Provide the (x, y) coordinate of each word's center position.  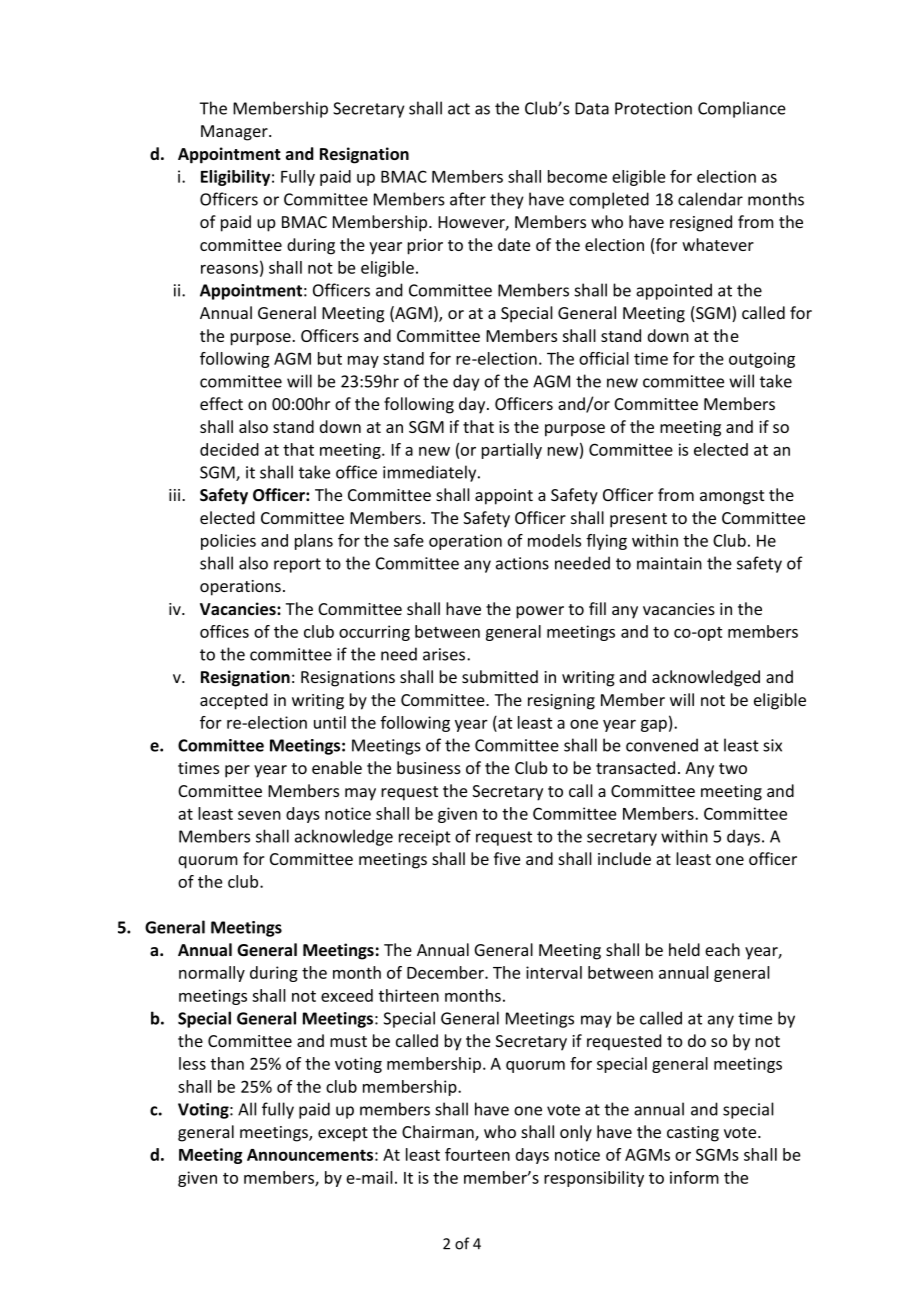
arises (444, 654)
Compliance (742, 109)
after (468, 199)
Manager (235, 133)
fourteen (477, 1154)
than (227, 1063)
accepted (234, 701)
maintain (669, 563)
